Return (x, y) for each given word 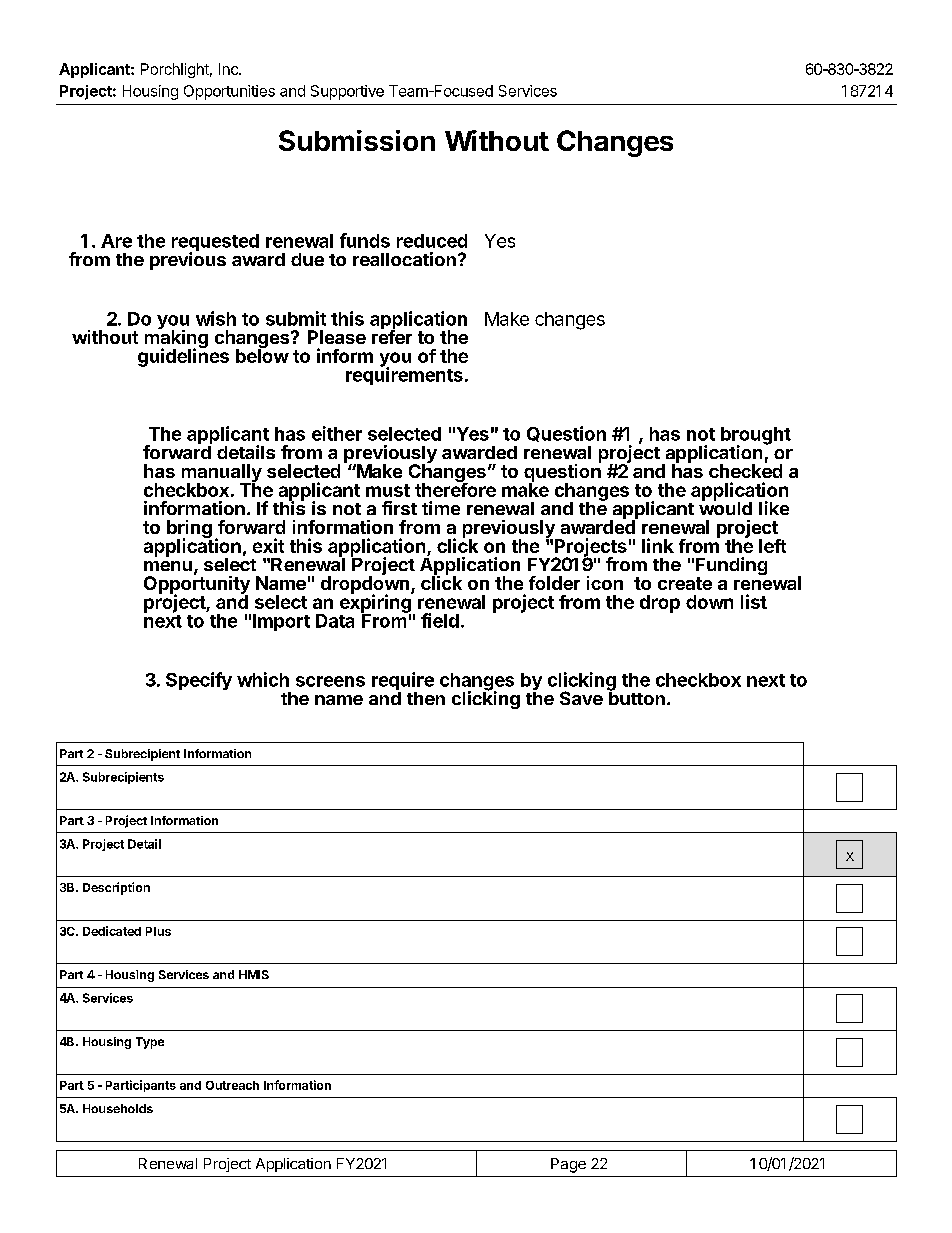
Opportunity (197, 585)
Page (568, 1165)
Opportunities (229, 92)
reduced (432, 241)
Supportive (347, 92)
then (426, 698)
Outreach (232, 1085)
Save (581, 698)
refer (392, 336)
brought (756, 437)
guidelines (183, 357)
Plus (158, 931)
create (685, 583)
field (440, 620)
